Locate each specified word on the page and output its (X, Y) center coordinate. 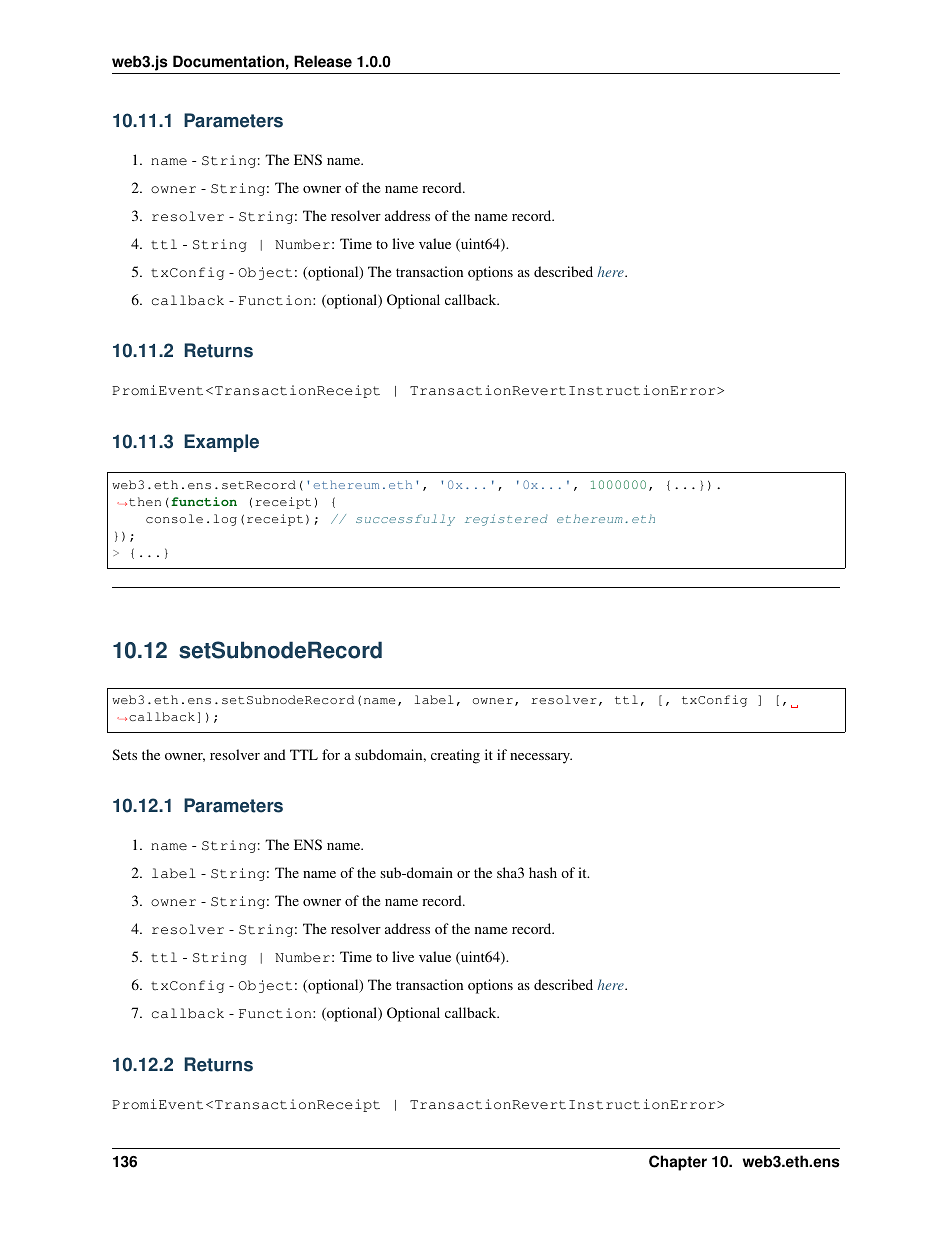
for (331, 754)
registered (506, 520)
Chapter (678, 1163)
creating (455, 756)
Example (221, 443)
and (275, 754)
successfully (405, 520)
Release (323, 61)
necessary (541, 758)
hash (543, 872)
